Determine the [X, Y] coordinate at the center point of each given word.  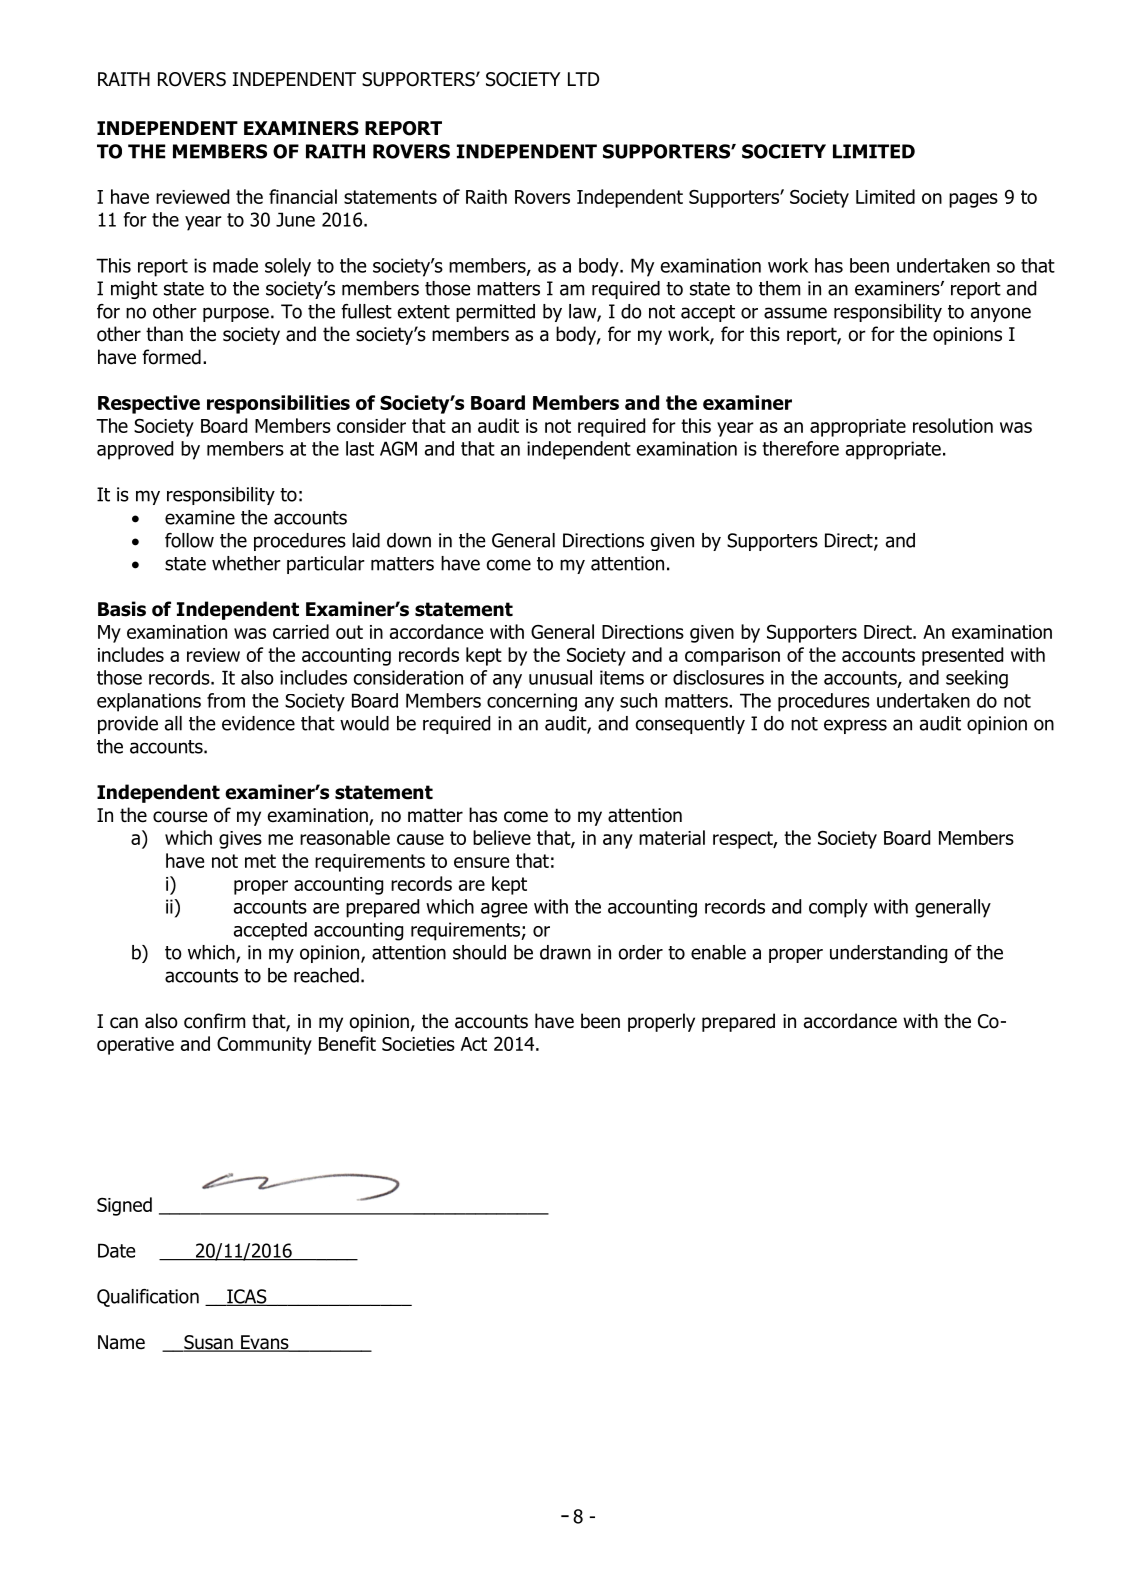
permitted [495, 313]
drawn [565, 952]
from [226, 700]
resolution [953, 425]
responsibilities [278, 404]
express [855, 726]
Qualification [148, 1298]
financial [303, 196]
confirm [214, 1021]
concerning [532, 702]
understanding [888, 954]
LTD [583, 79]
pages [973, 200]
